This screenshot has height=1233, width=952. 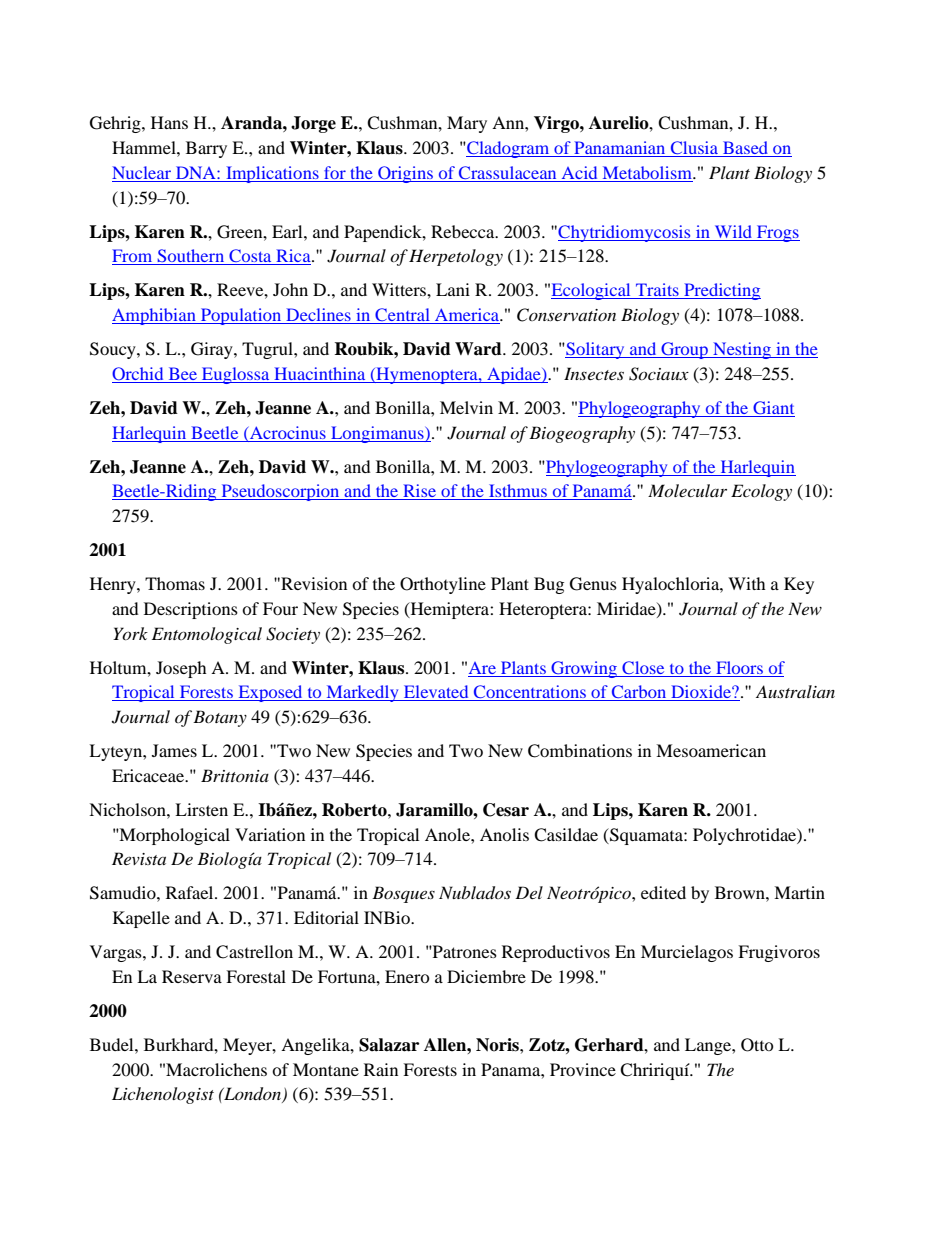 I want to click on Rise, so click(x=420, y=492).
